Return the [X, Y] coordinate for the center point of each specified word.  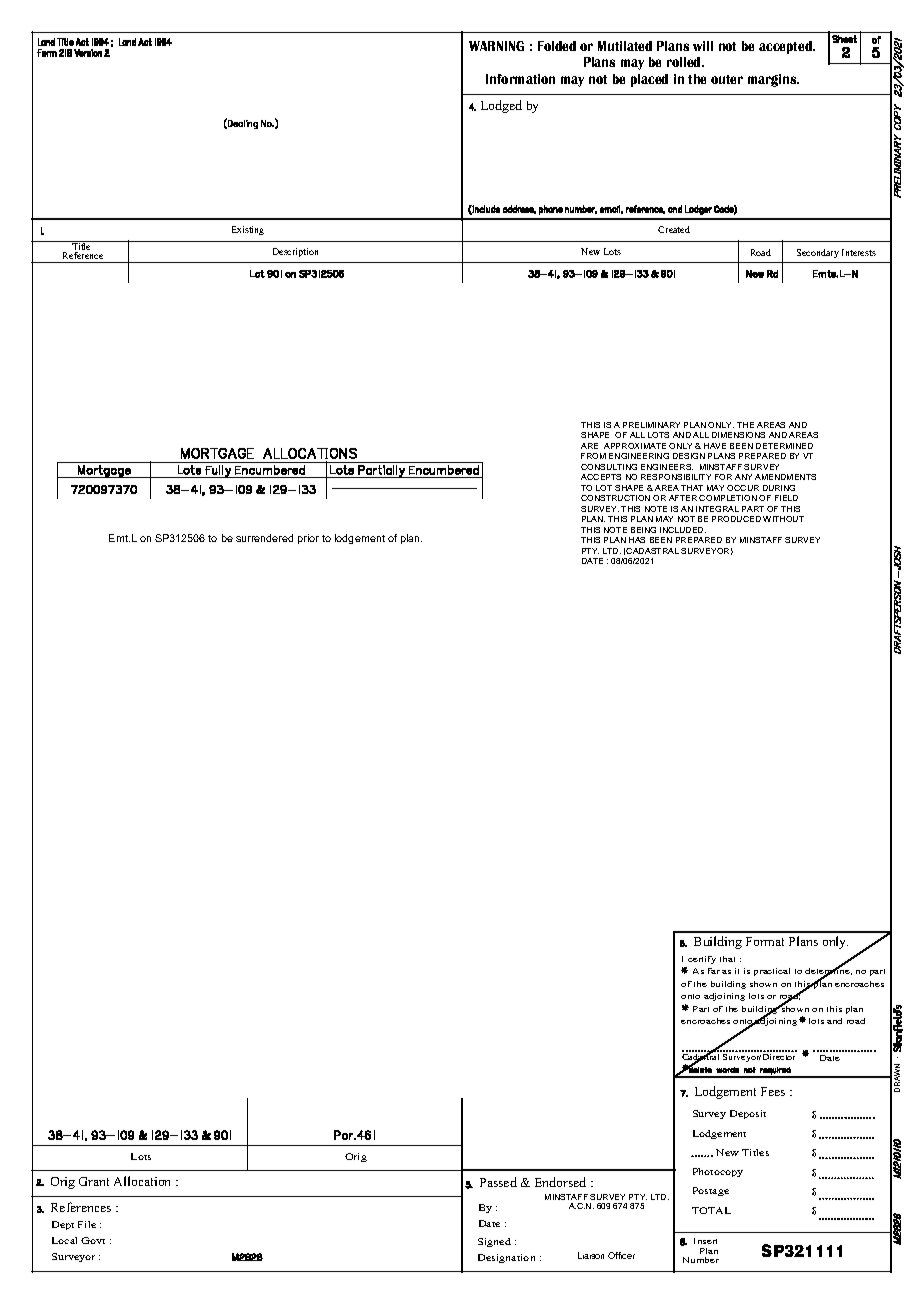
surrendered [264, 538]
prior [308, 539]
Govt [93, 1240]
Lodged [501, 106]
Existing [248, 230]
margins [773, 80]
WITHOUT [783, 519]
